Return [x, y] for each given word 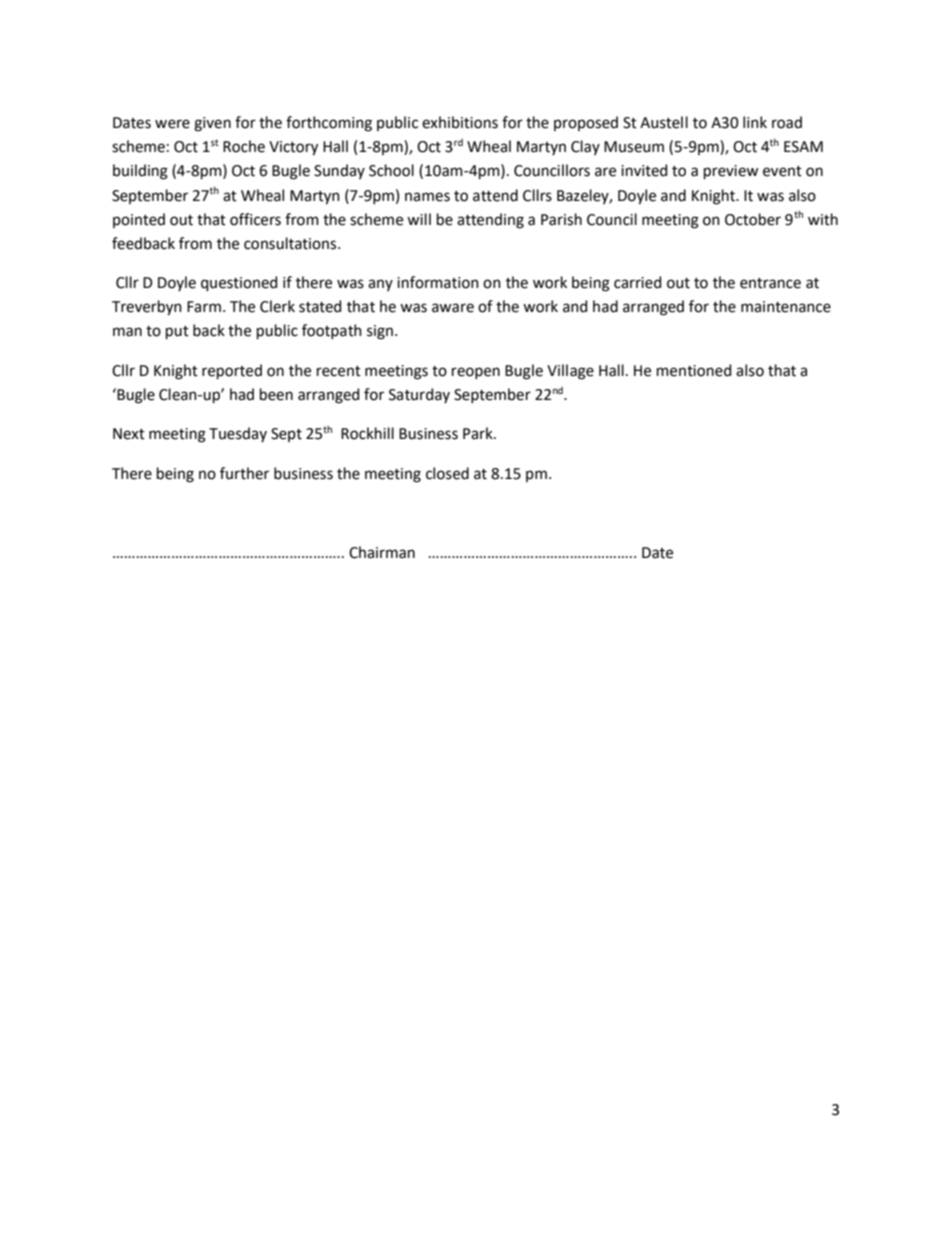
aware [453, 308]
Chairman [382, 552]
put [177, 332]
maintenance [786, 307]
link [755, 122]
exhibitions [460, 122]
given [212, 124]
